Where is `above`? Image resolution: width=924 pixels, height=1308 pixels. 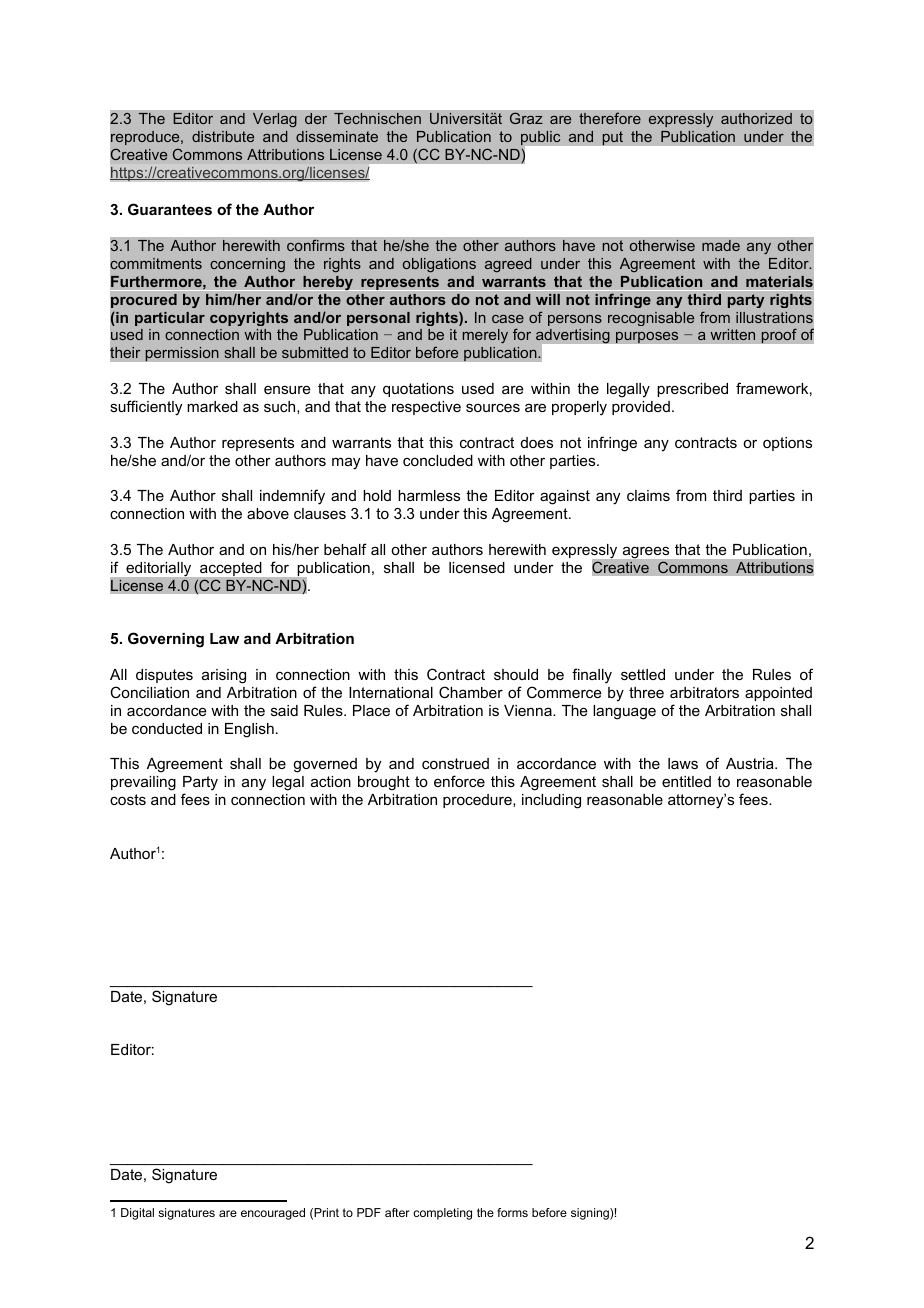 above is located at coordinates (268, 513).
